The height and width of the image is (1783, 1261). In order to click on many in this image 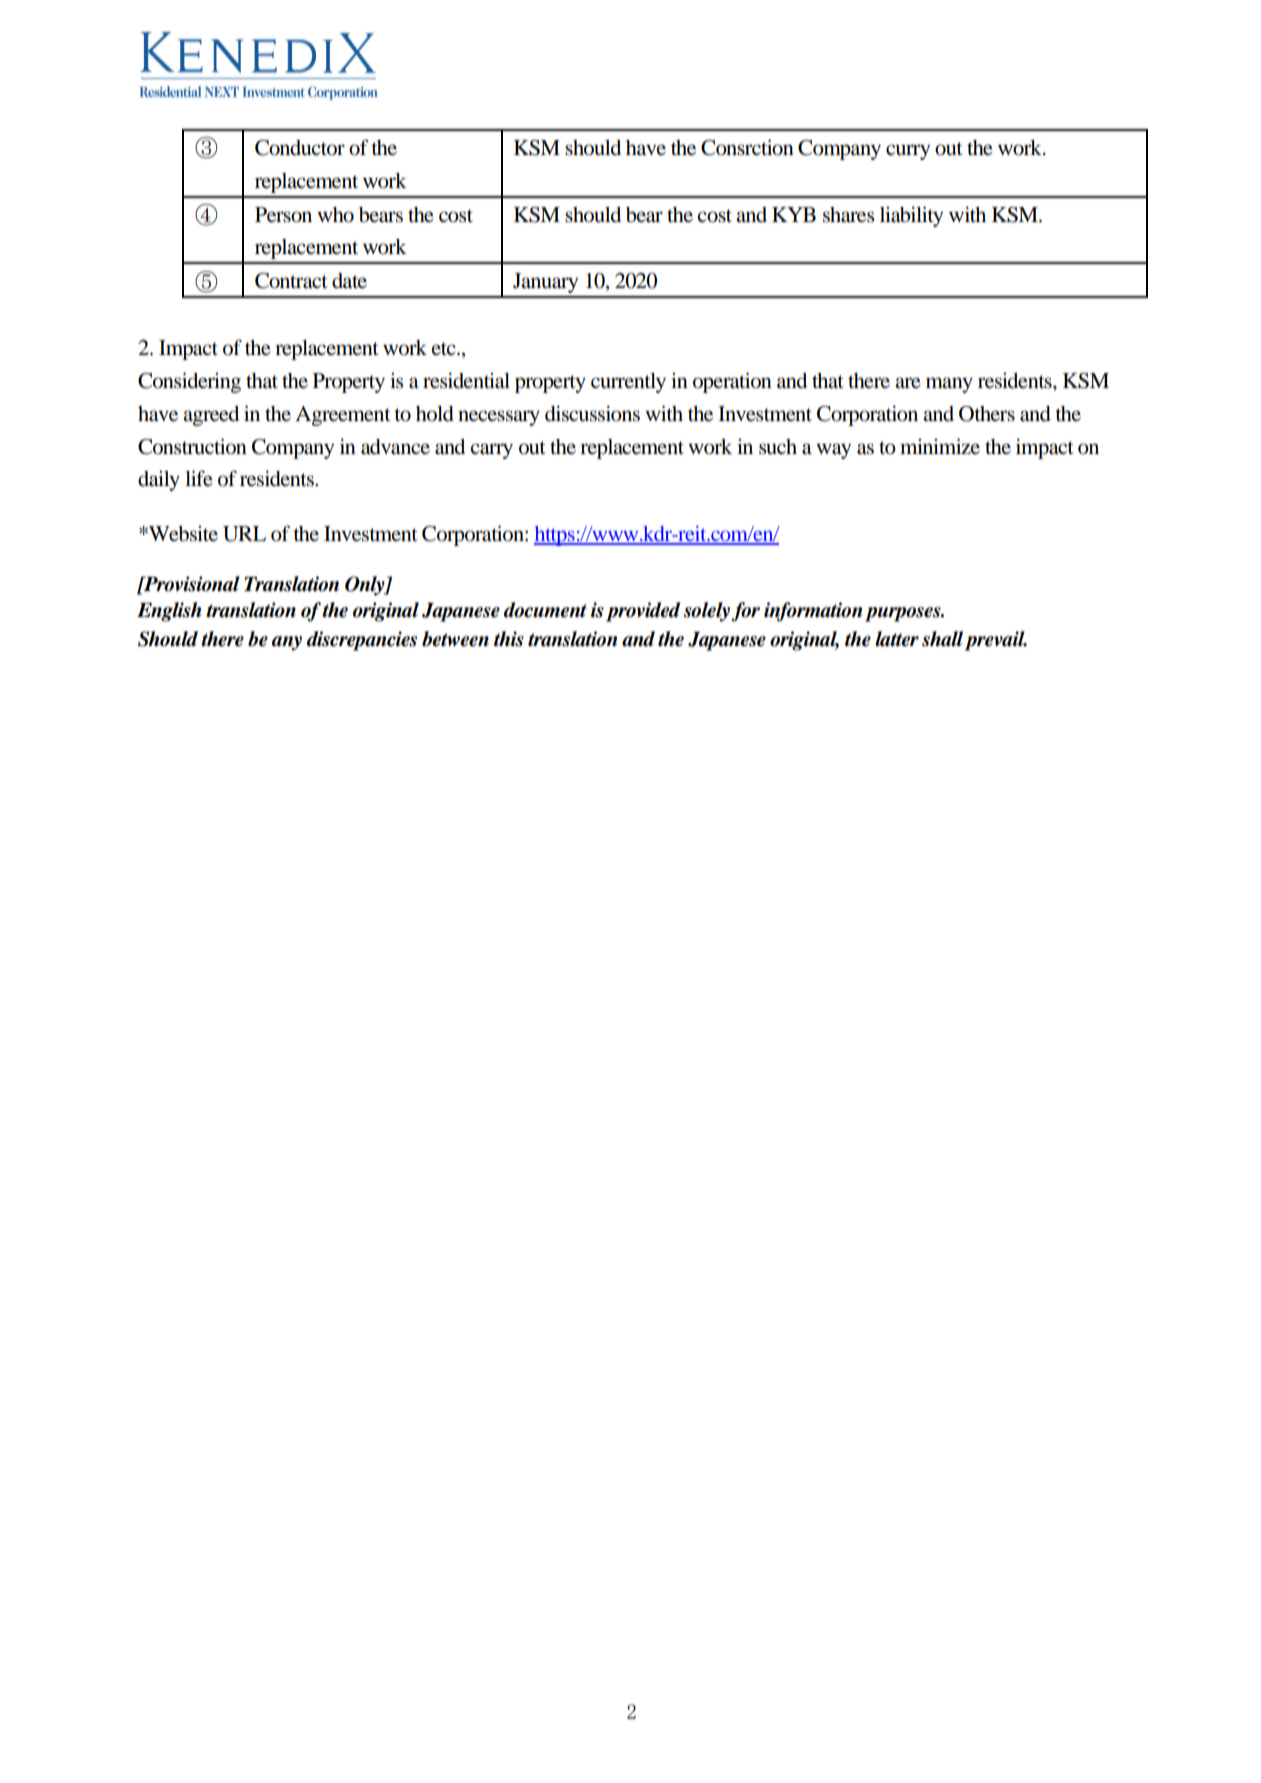, I will do `click(949, 385)`.
